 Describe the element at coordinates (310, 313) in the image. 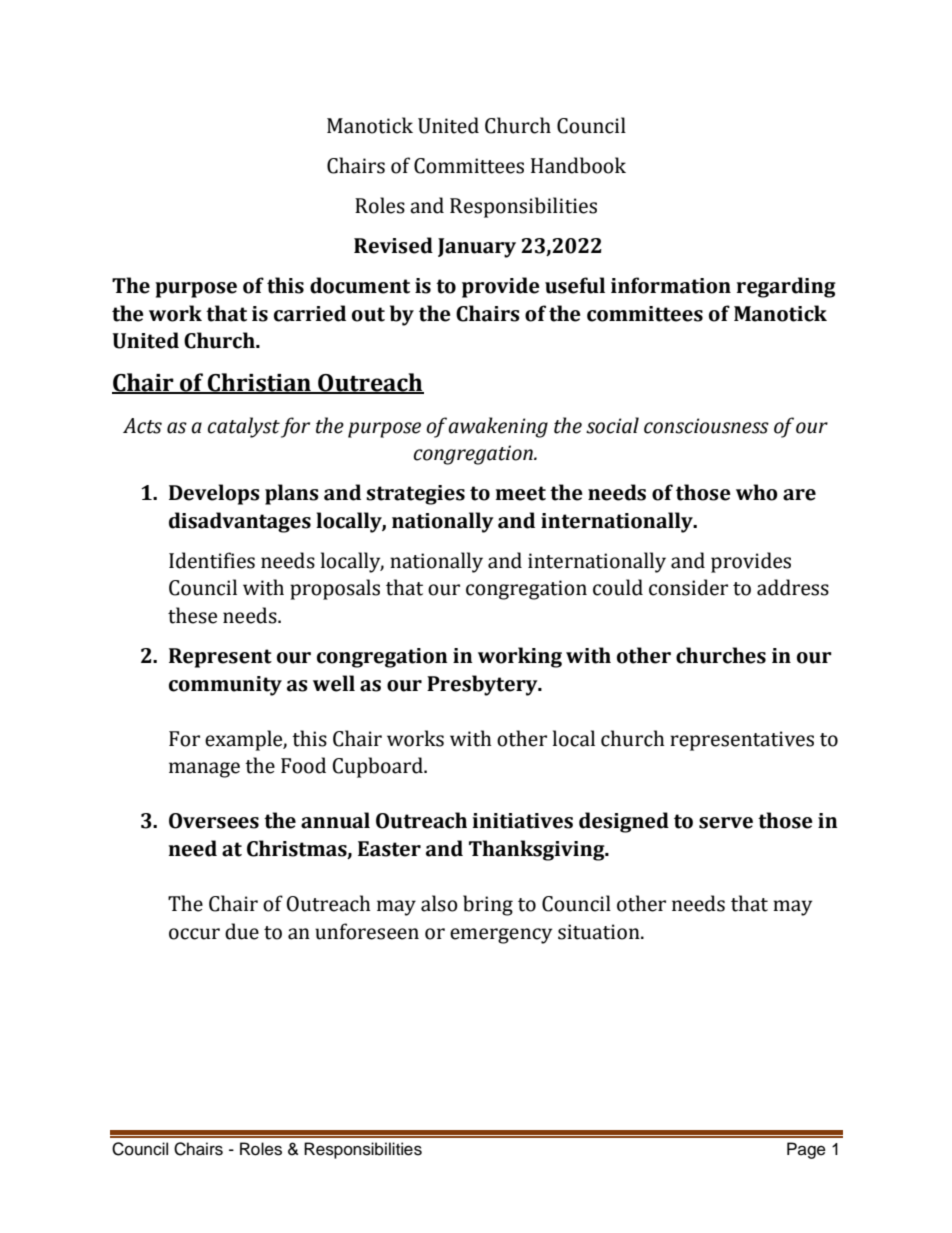

I see `carried` at that location.
